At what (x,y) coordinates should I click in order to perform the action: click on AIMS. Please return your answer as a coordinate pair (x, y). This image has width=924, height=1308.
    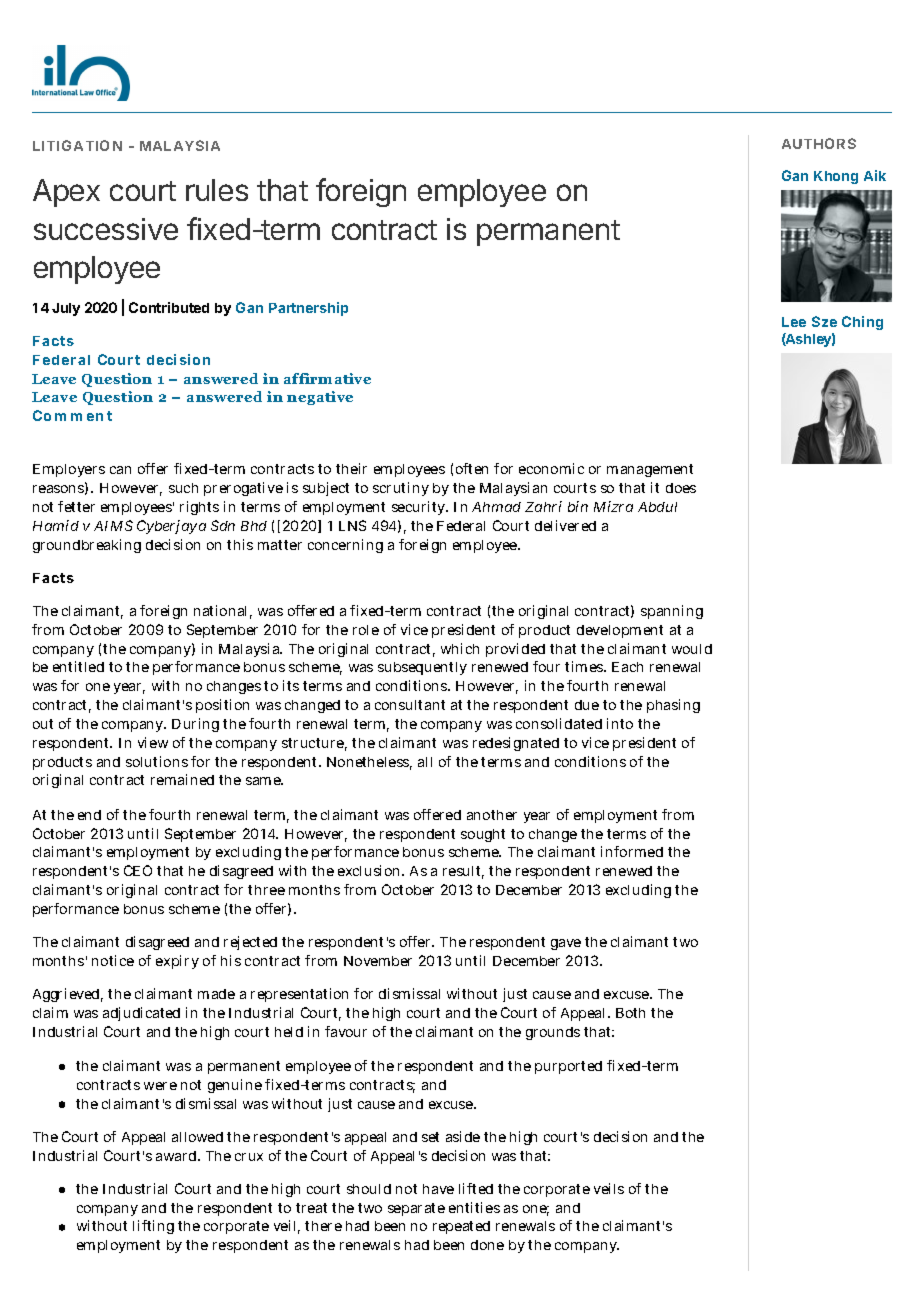
    Looking at the image, I should click on (113, 525).
